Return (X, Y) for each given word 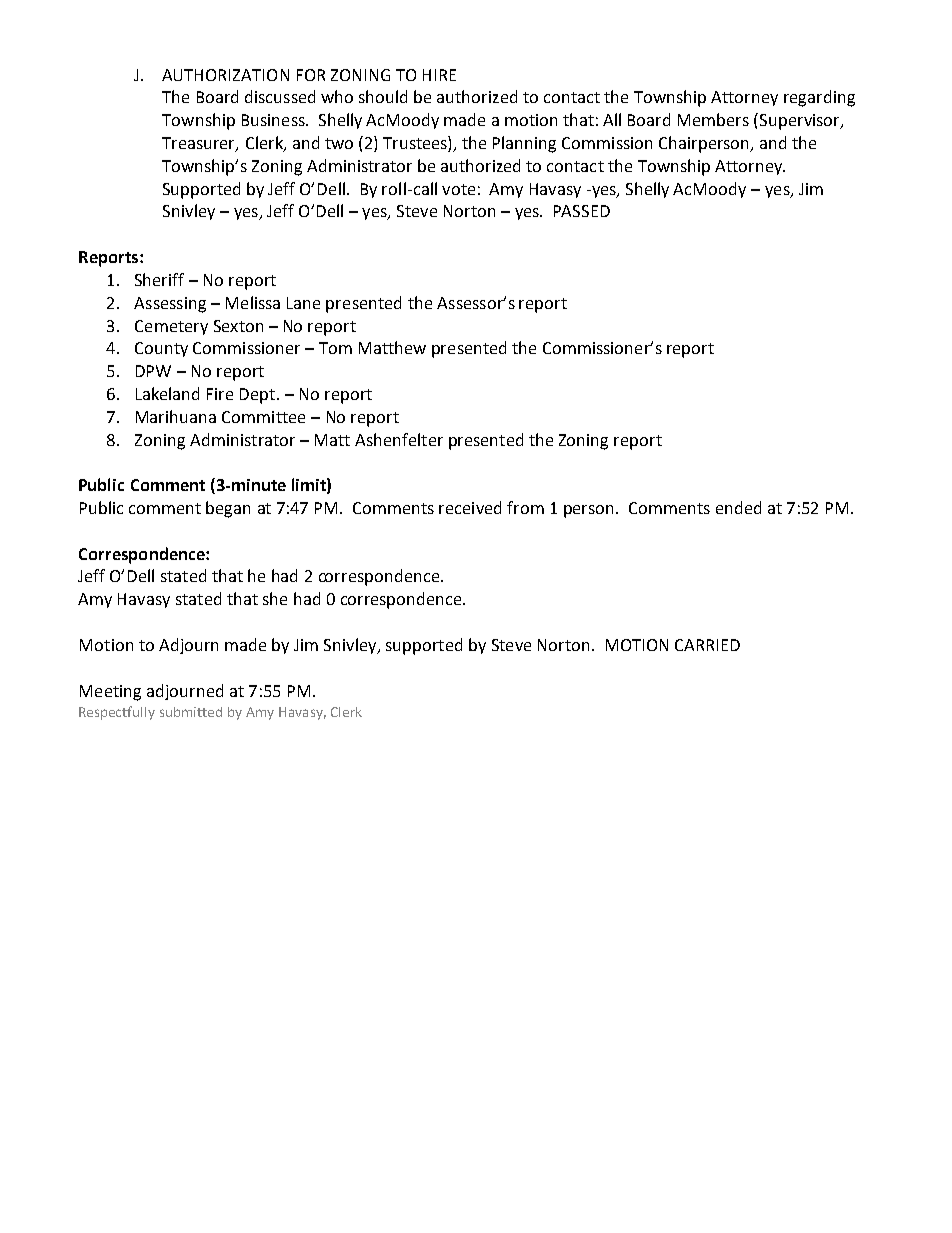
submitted (191, 712)
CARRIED (707, 645)
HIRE (439, 75)
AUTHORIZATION (225, 75)
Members (713, 119)
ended (738, 507)
